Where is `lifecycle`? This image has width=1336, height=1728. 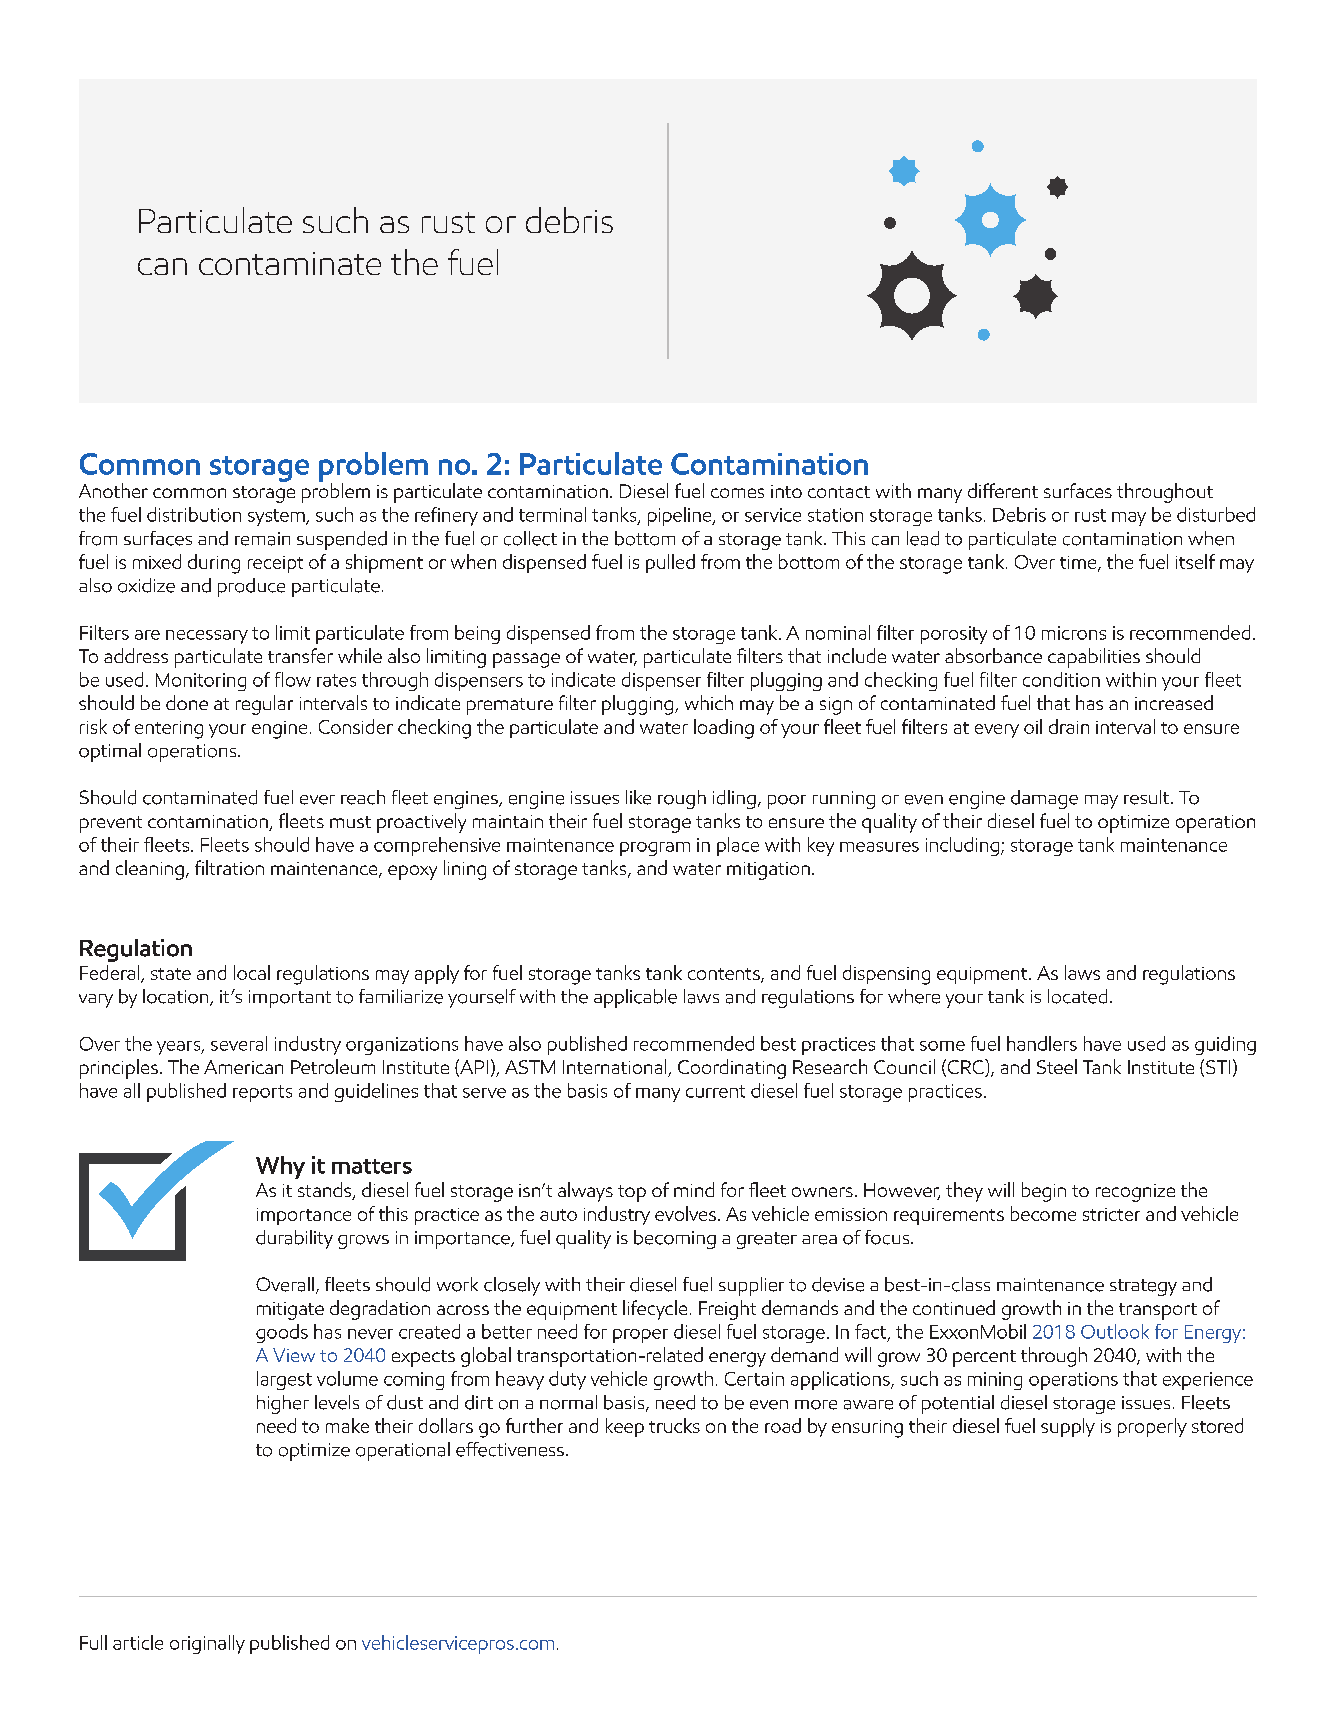 lifecycle is located at coordinates (655, 1310).
